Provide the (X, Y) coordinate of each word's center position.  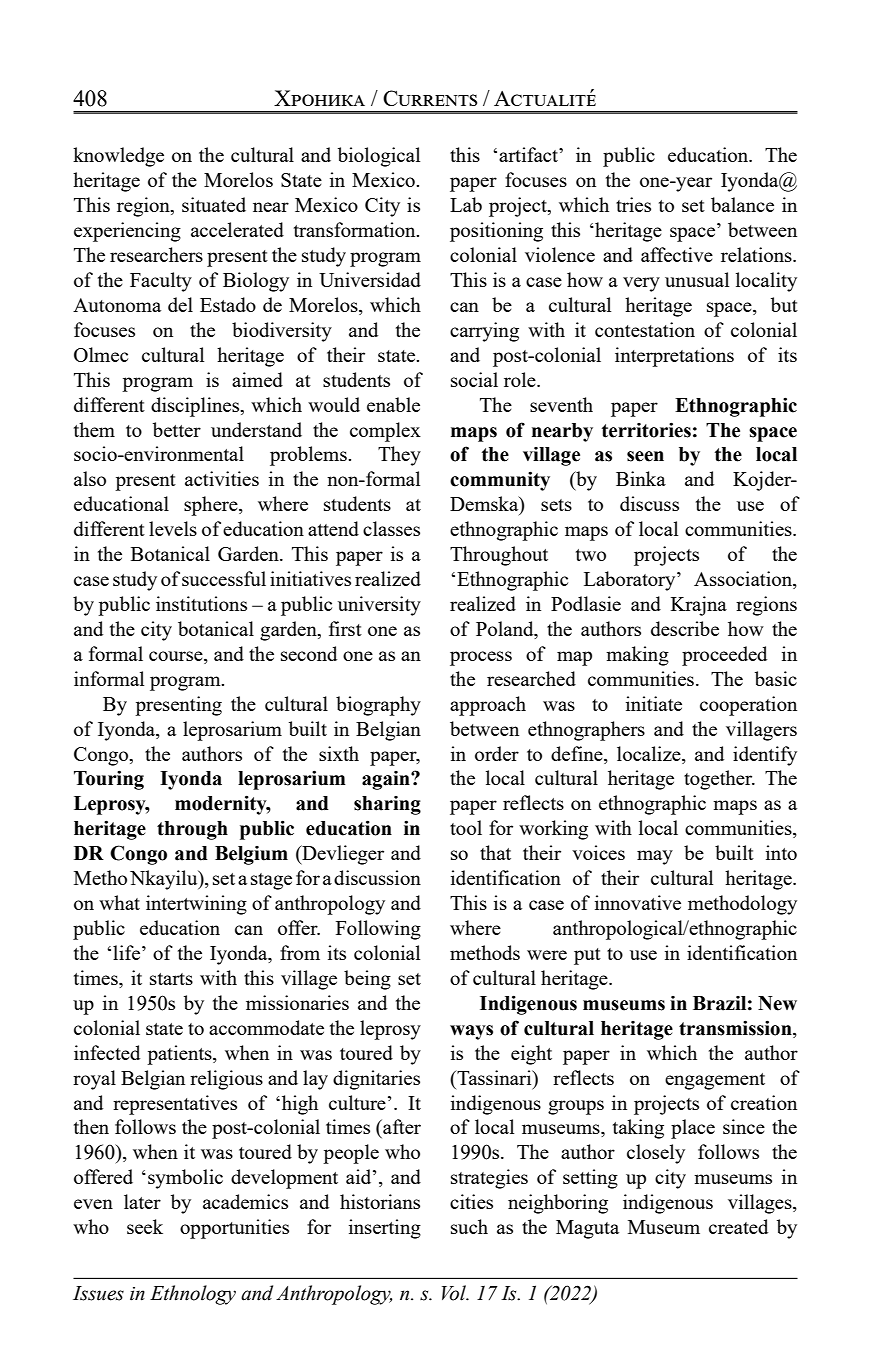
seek (145, 1226)
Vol (455, 1293)
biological (379, 157)
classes (391, 528)
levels (173, 528)
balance (742, 204)
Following (378, 930)
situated (214, 204)
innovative (638, 902)
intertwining (196, 905)
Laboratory (631, 581)
